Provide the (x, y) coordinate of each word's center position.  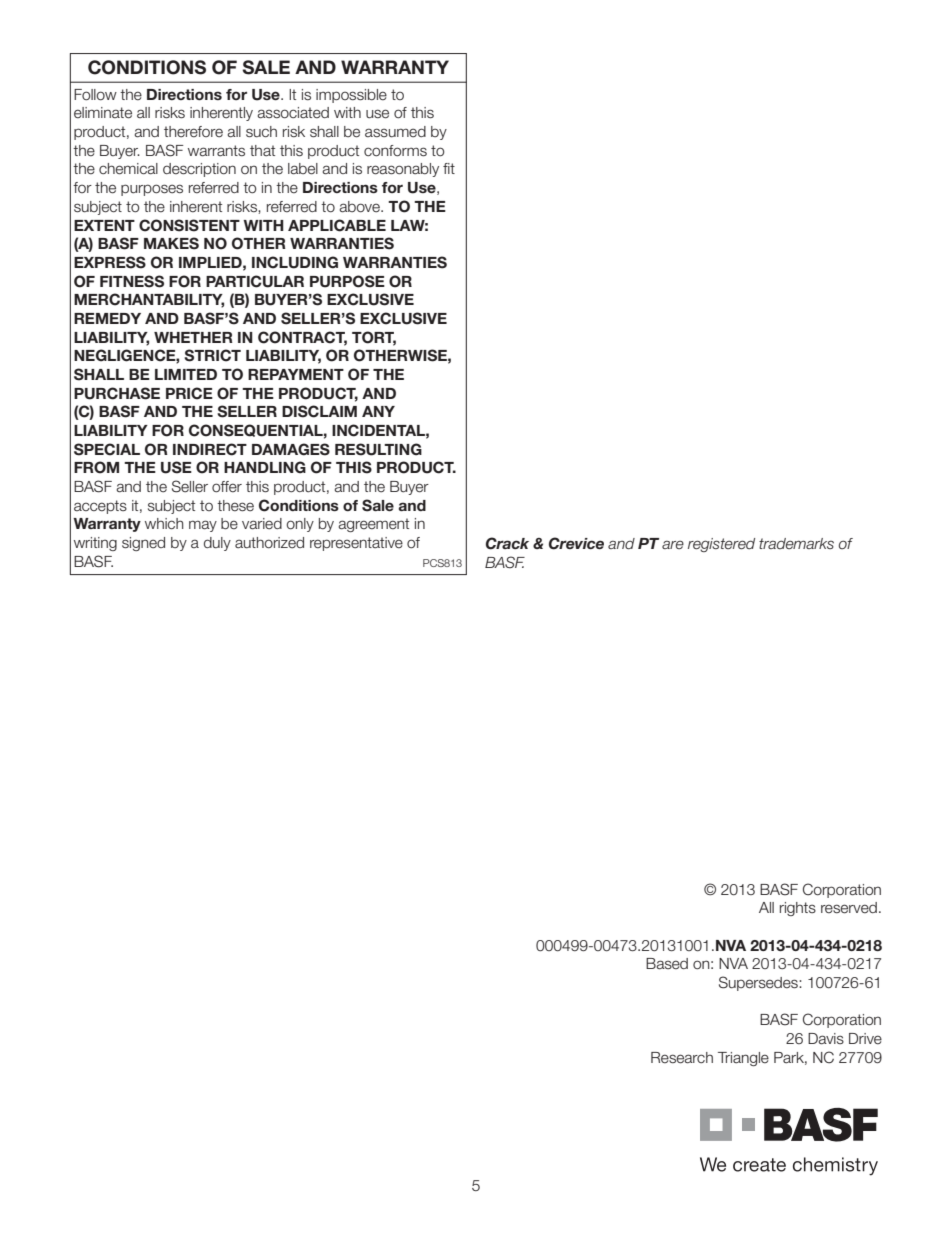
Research (682, 1058)
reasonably (403, 170)
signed (143, 544)
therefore (193, 132)
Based (667, 964)
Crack (507, 543)
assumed (395, 132)
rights (798, 909)
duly (217, 544)
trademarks (796, 543)
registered (721, 545)
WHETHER (193, 337)
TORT (374, 338)
